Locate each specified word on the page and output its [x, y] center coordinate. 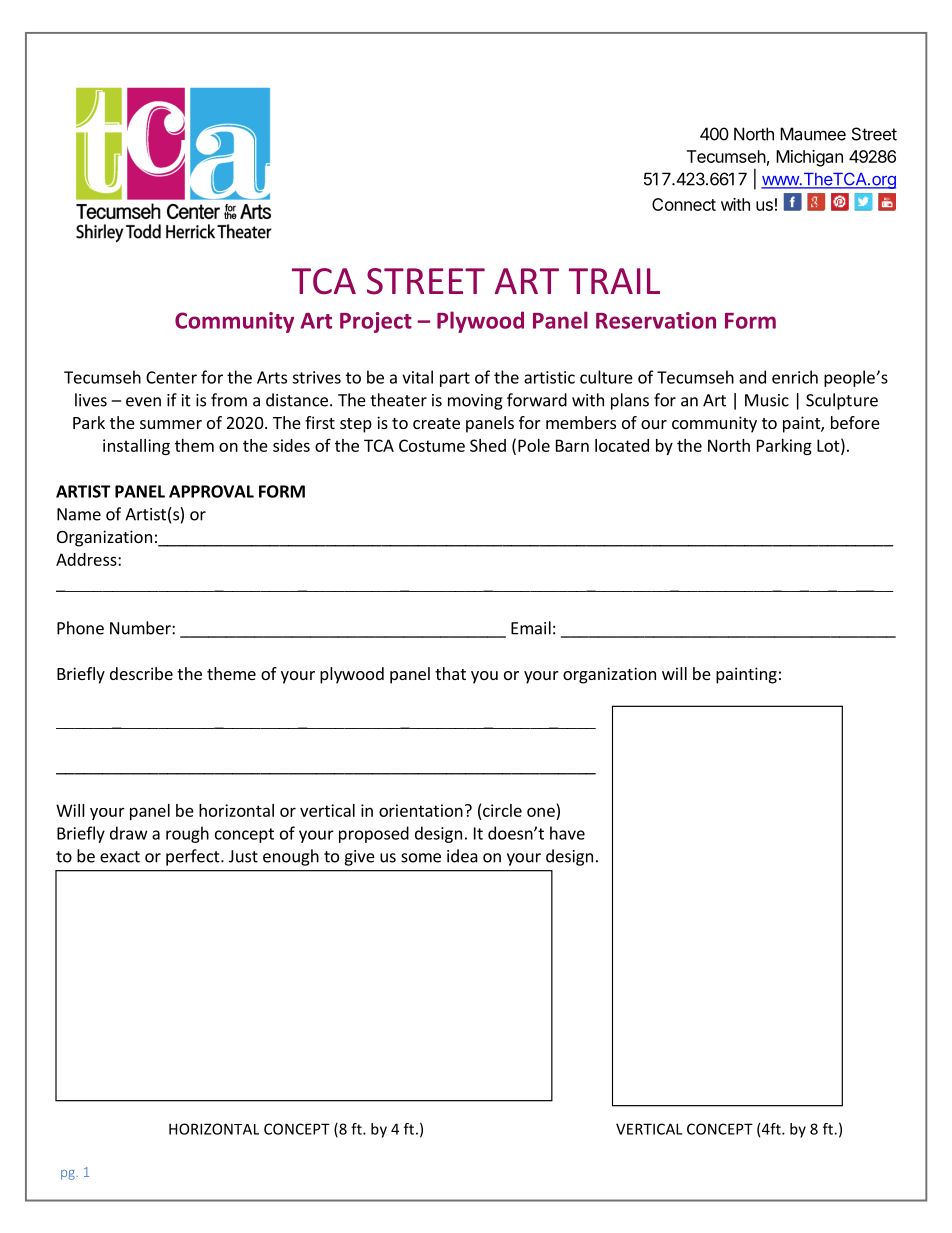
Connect [684, 204]
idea [462, 856]
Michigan [809, 158]
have [567, 833]
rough [187, 834]
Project [376, 322]
